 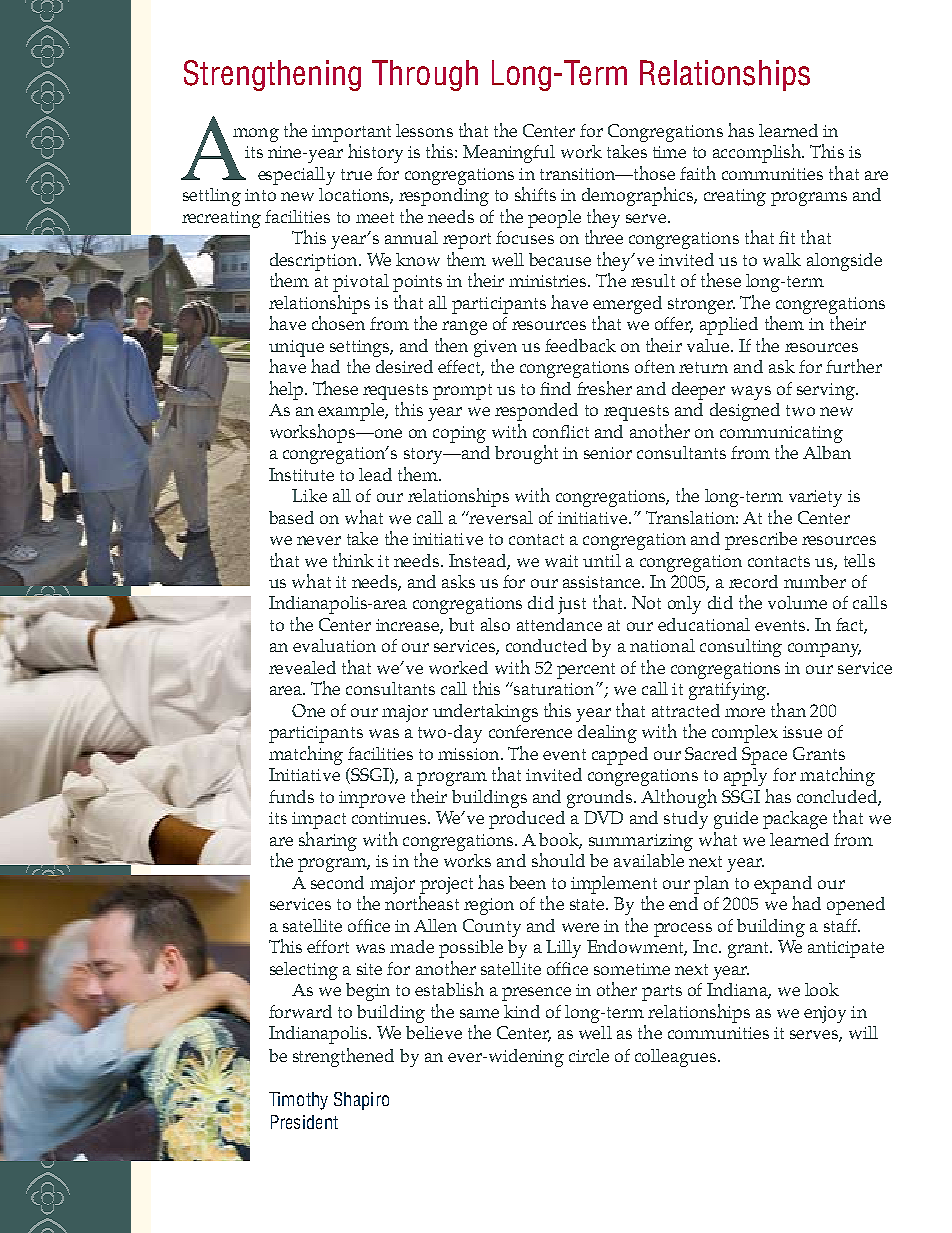 I want to click on mong, so click(x=256, y=135).
